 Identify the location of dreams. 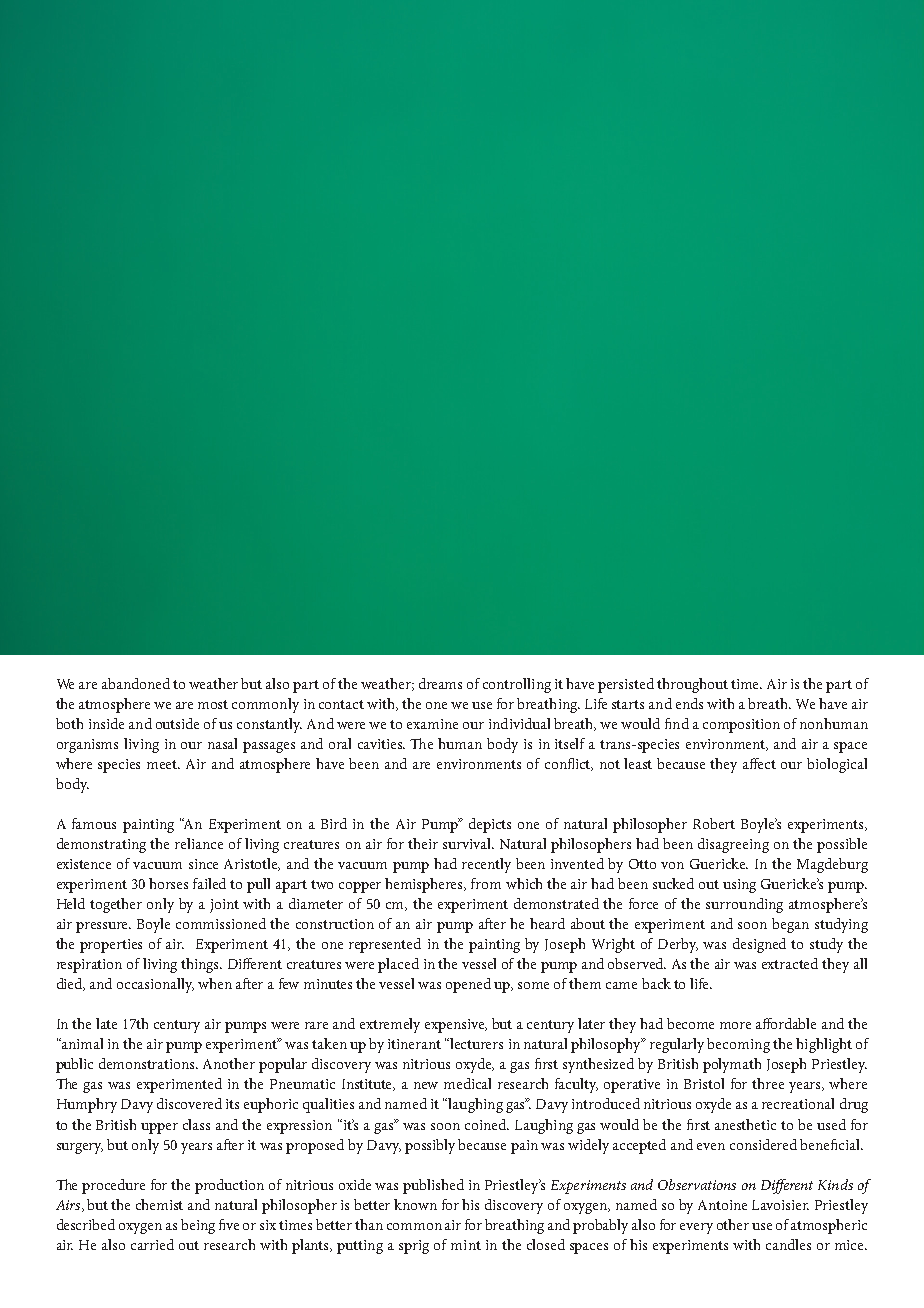
(440, 683).
